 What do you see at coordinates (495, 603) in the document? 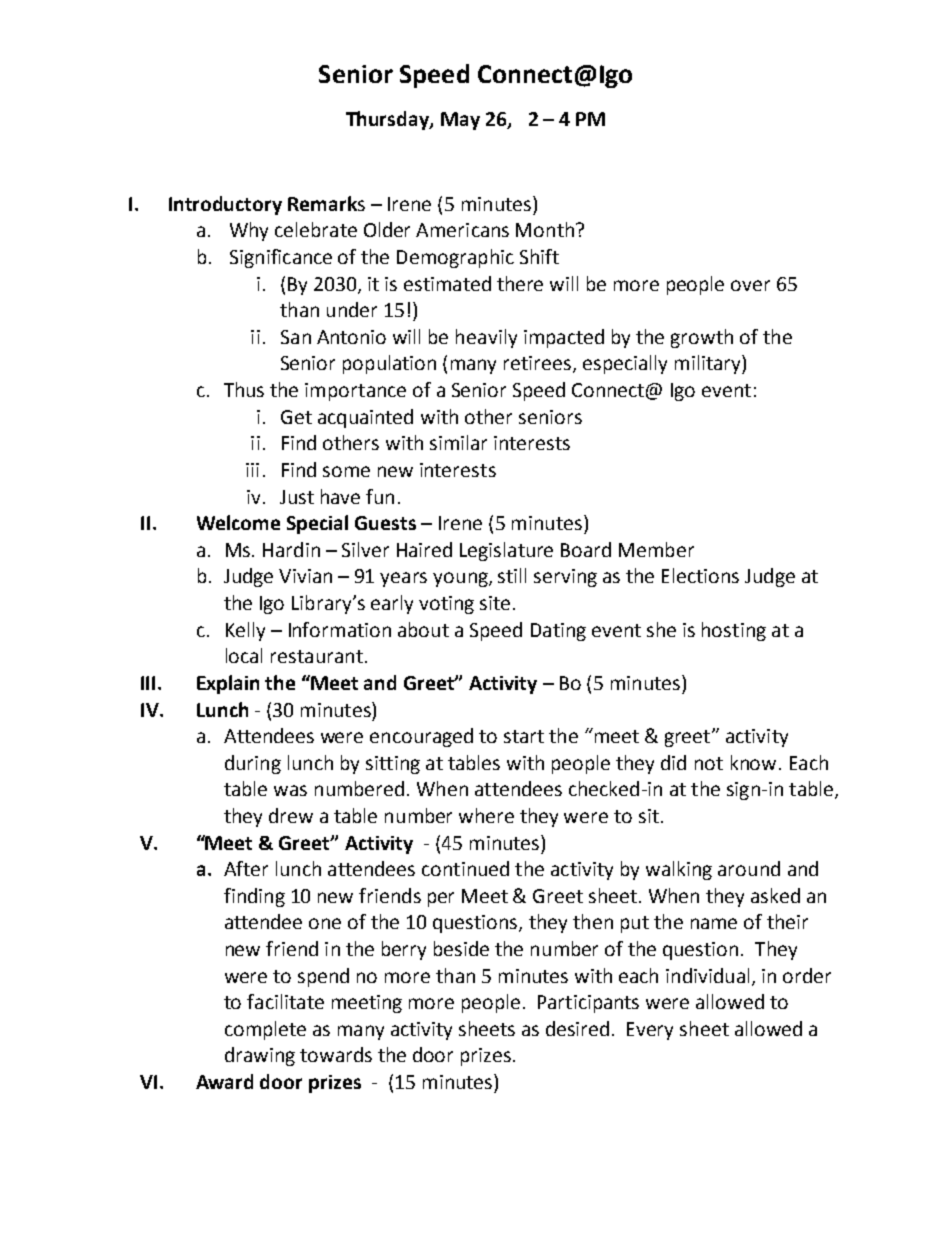
I see `site` at bounding box center [495, 603].
